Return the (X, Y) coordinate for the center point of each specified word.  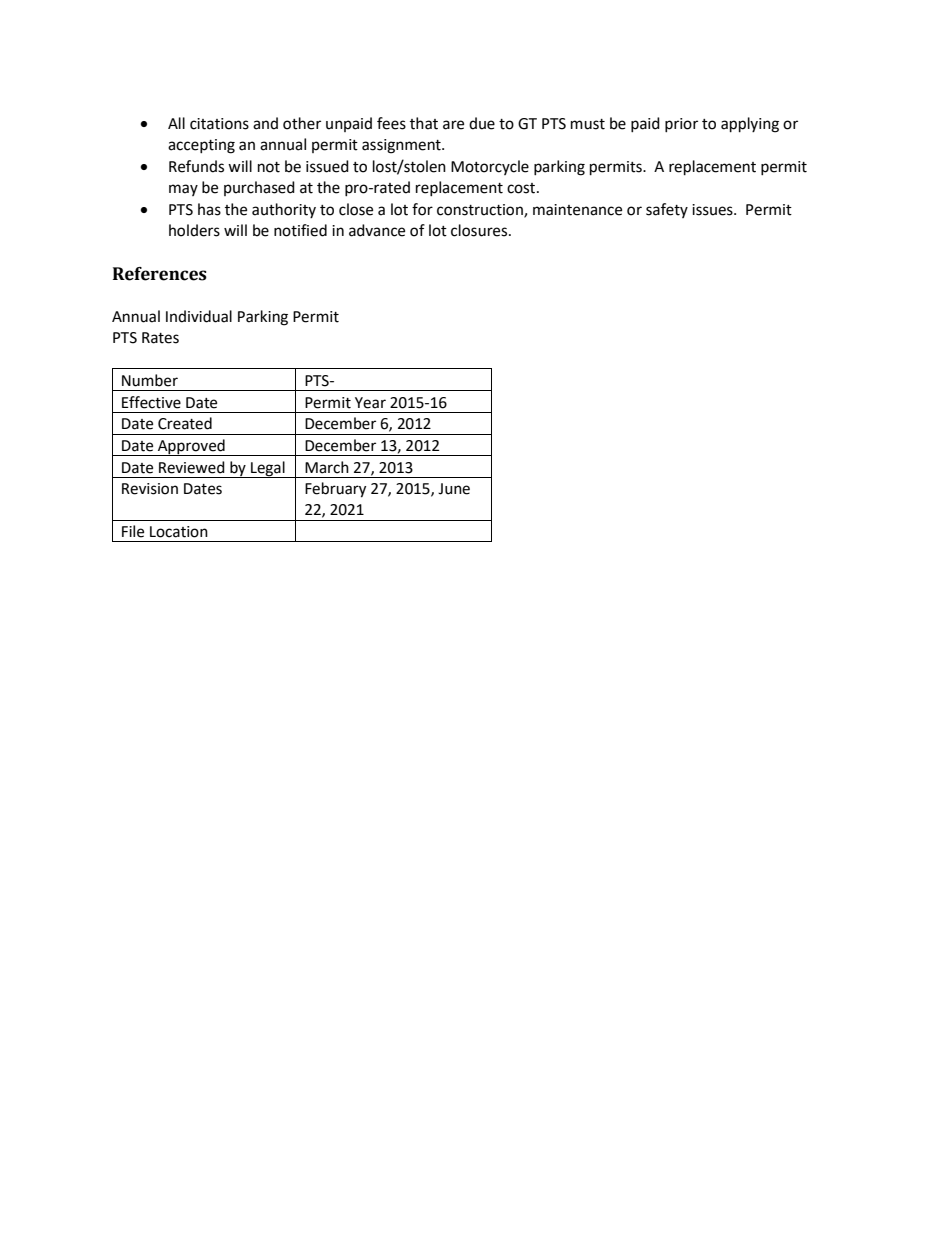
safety (667, 210)
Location (179, 532)
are (453, 125)
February (335, 490)
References (160, 274)
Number (150, 380)
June (454, 489)
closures (480, 230)
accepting (201, 146)
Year (370, 403)
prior (681, 125)
